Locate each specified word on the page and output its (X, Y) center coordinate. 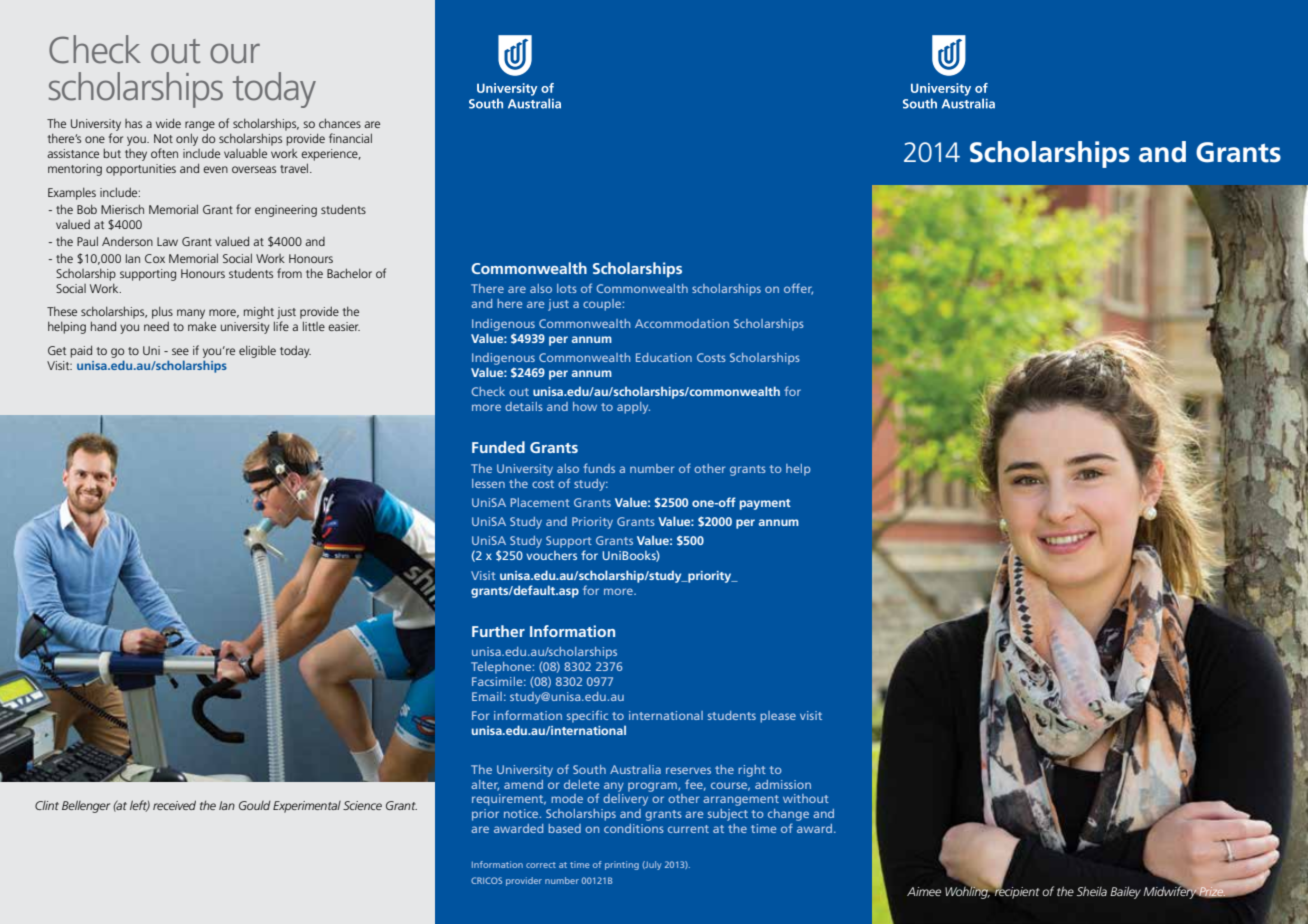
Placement (540, 502)
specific (587, 716)
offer (798, 289)
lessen (488, 483)
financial (350, 138)
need (156, 326)
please (778, 717)
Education (664, 357)
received (174, 805)
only (187, 139)
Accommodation (682, 323)
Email (487, 696)
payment (765, 504)
